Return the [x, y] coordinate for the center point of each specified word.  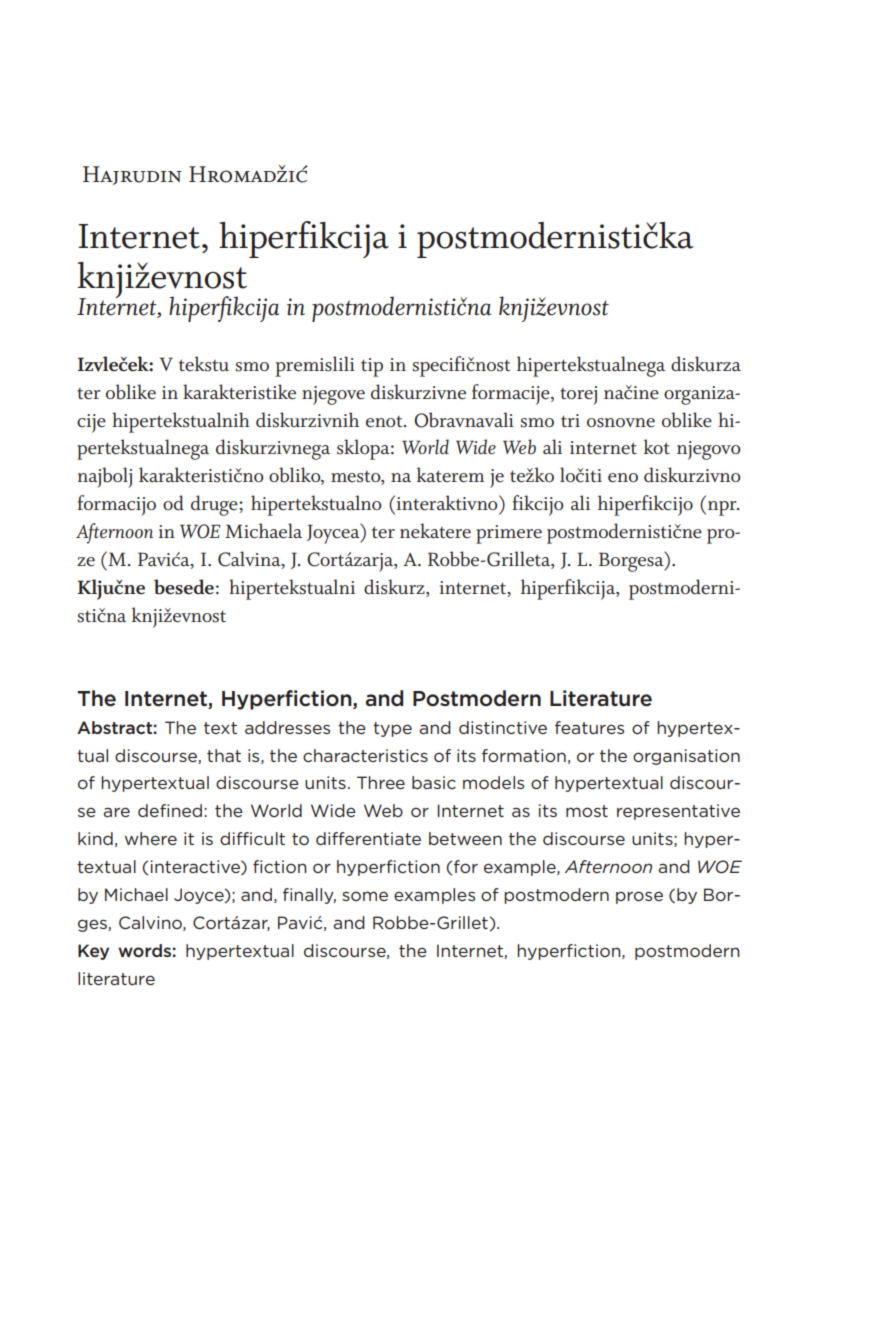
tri [570, 420]
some [365, 896]
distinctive [503, 727]
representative [678, 812]
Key [93, 952]
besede [184, 587]
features [589, 727]
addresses [287, 727]
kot [657, 446]
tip [372, 367]
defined [170, 810]
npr [723, 508]
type [392, 729]
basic [434, 782]
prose [639, 897]
